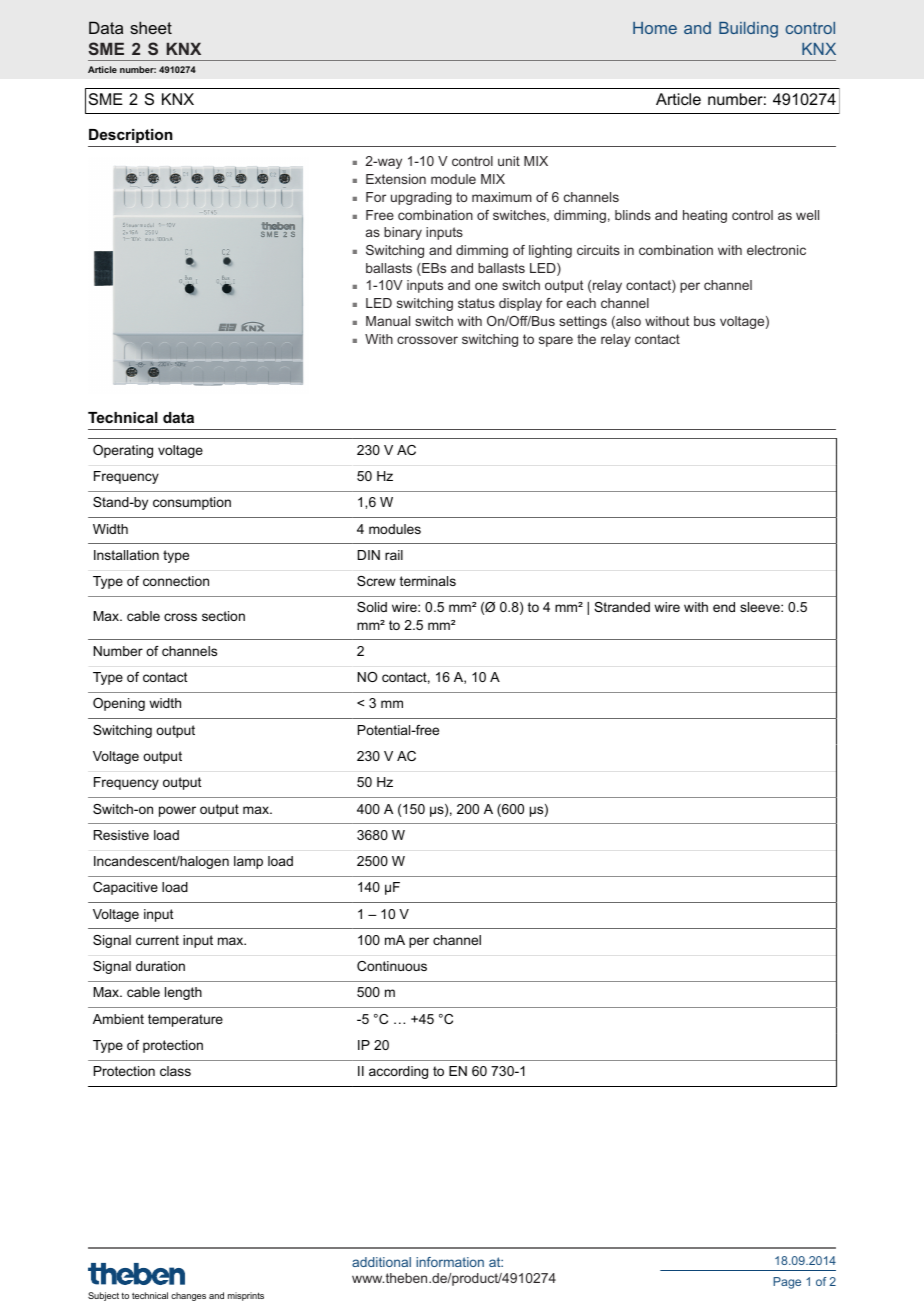 This screenshot has width=924, height=1308. Describe the element at coordinates (428, 581) in the screenshot. I see `terminals` at that location.
